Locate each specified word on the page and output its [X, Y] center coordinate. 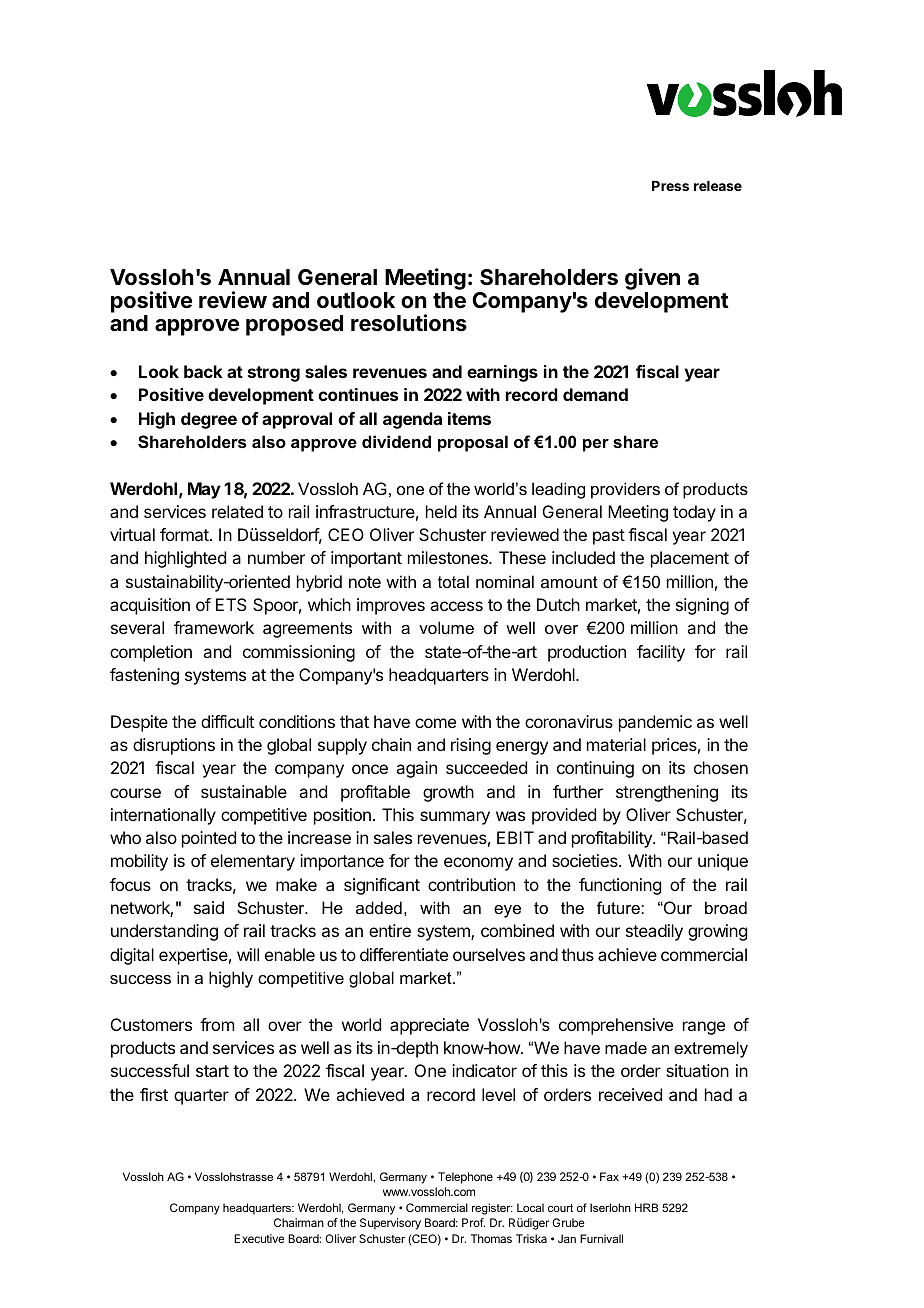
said [209, 907]
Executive [259, 1238]
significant [382, 886]
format [185, 534]
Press [670, 186]
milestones [449, 557]
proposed [294, 325]
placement [690, 559]
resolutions [409, 323]
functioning [620, 886]
